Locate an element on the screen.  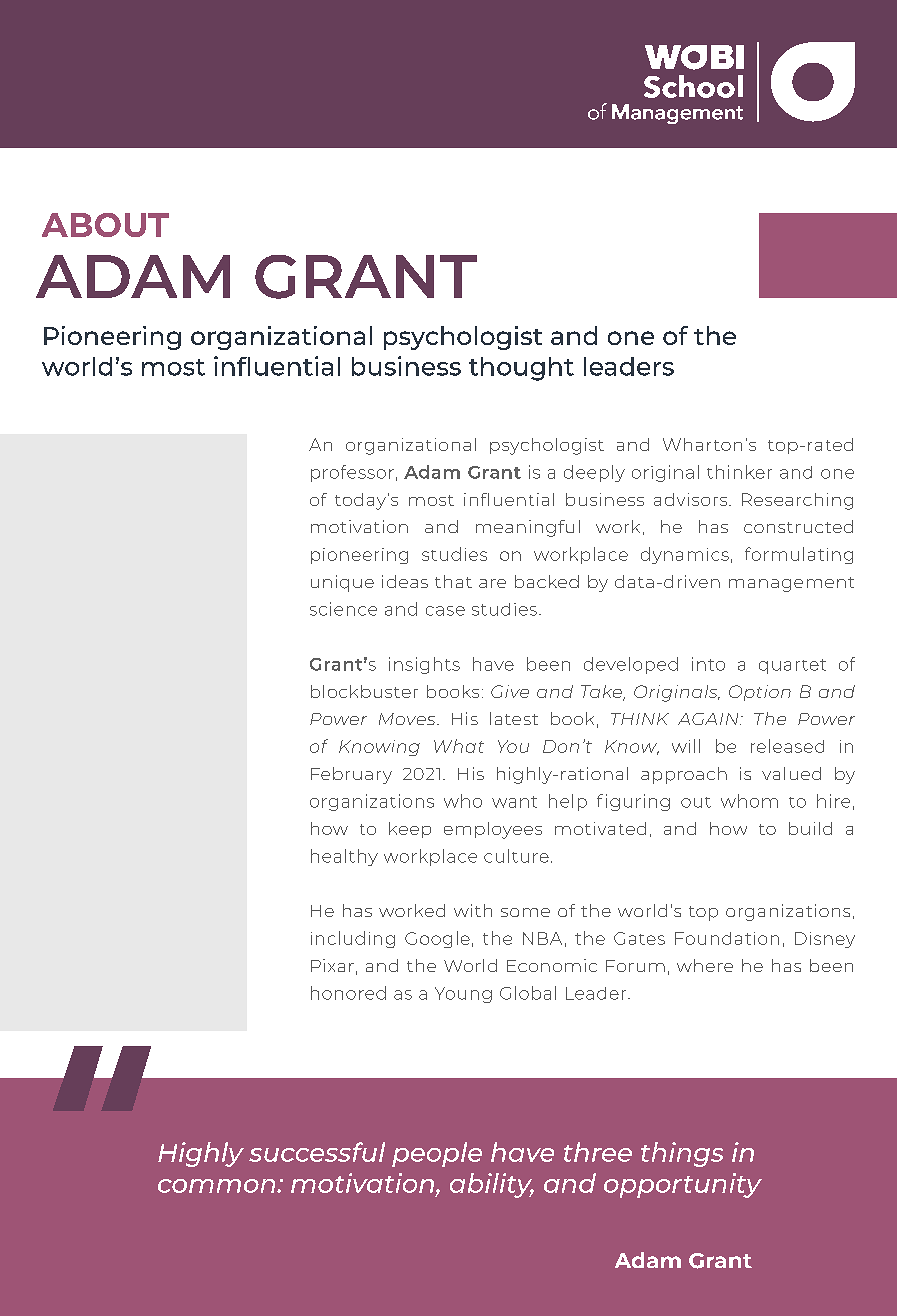
healthy is located at coordinates (344, 857).
